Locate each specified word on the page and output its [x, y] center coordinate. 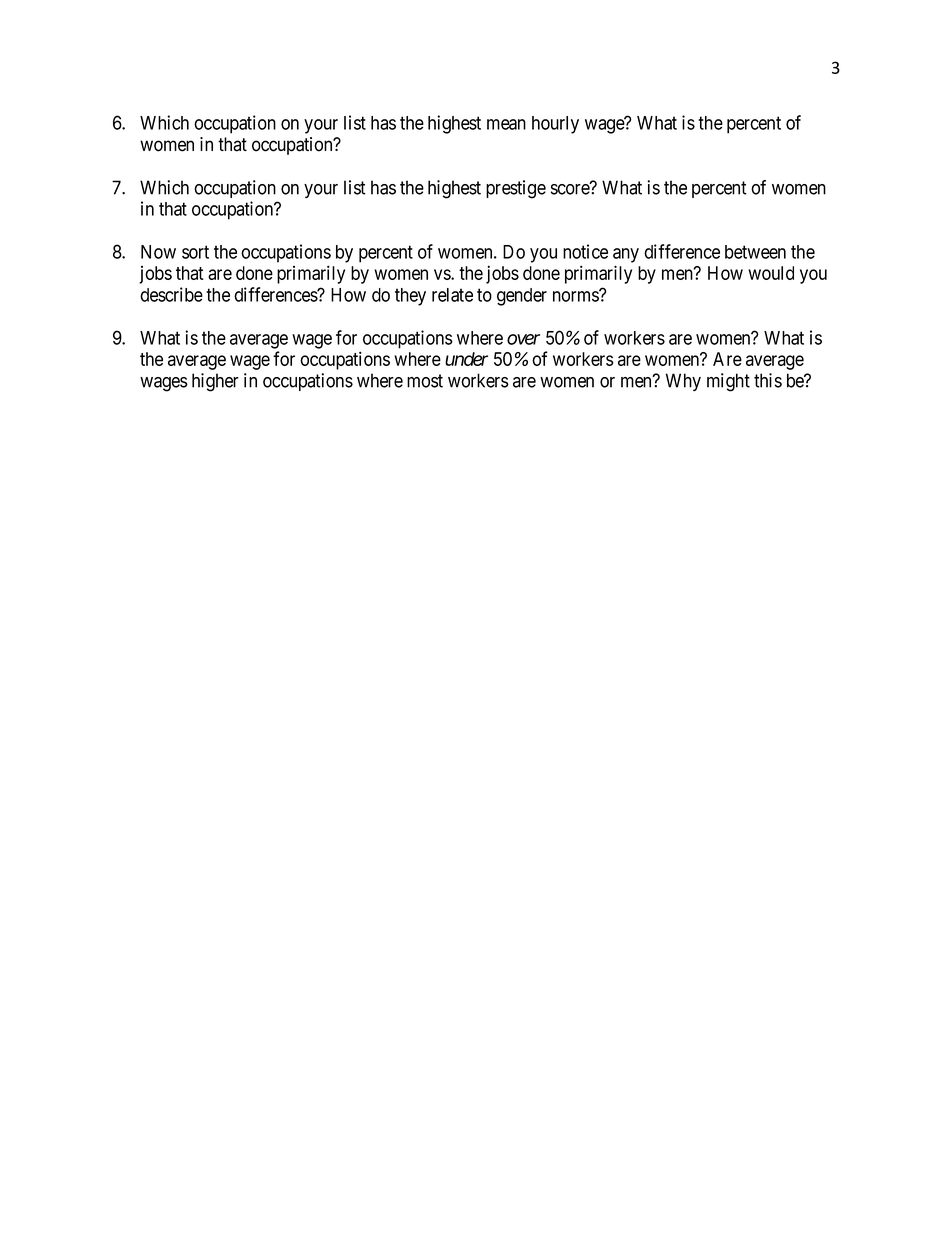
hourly [555, 125]
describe [171, 294]
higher [215, 382]
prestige [516, 189]
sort [195, 252]
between [755, 252]
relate [452, 295]
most [425, 381]
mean [506, 124]
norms [576, 296]
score [571, 189]
